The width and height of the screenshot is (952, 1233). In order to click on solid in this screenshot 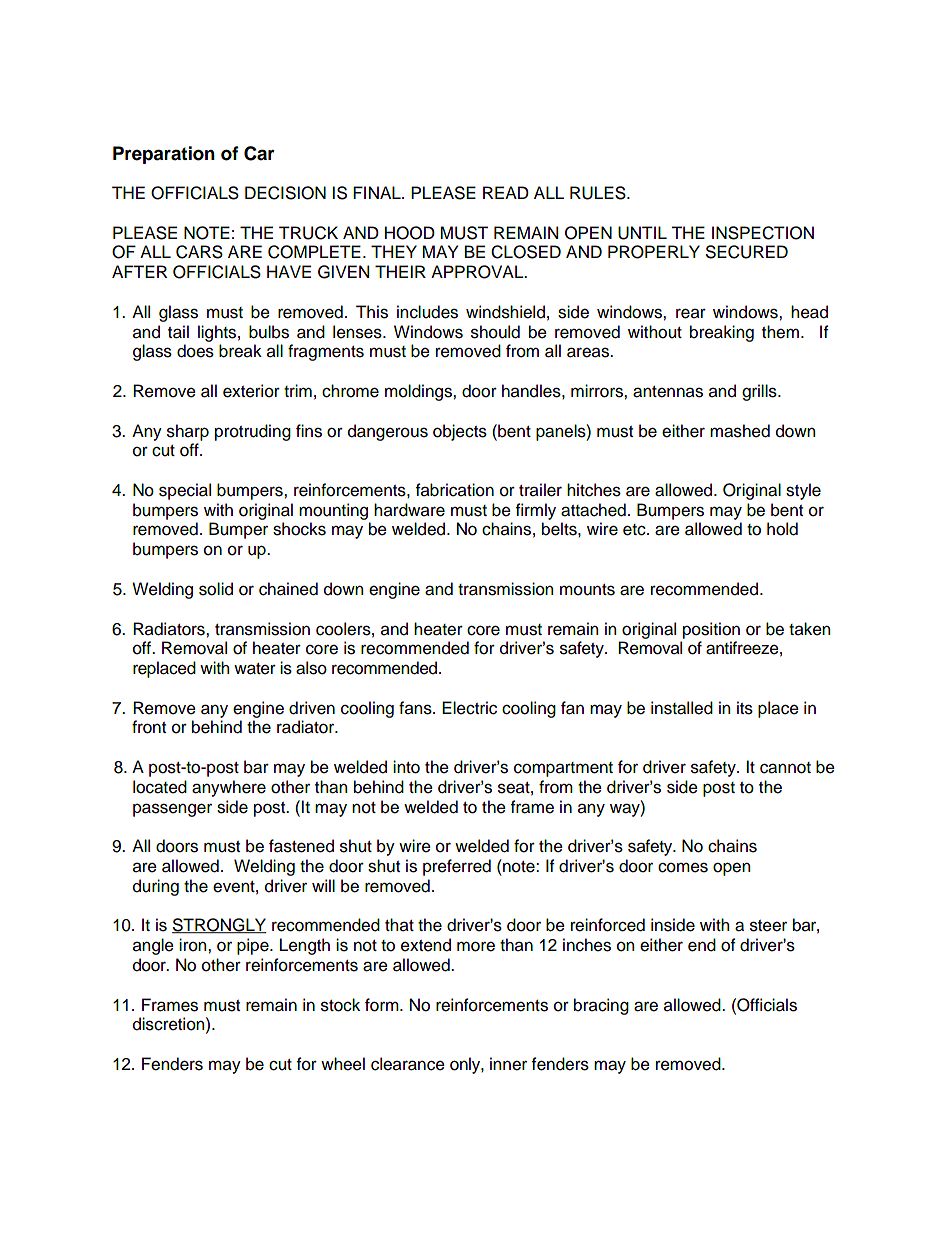, I will do `click(216, 589)`.
